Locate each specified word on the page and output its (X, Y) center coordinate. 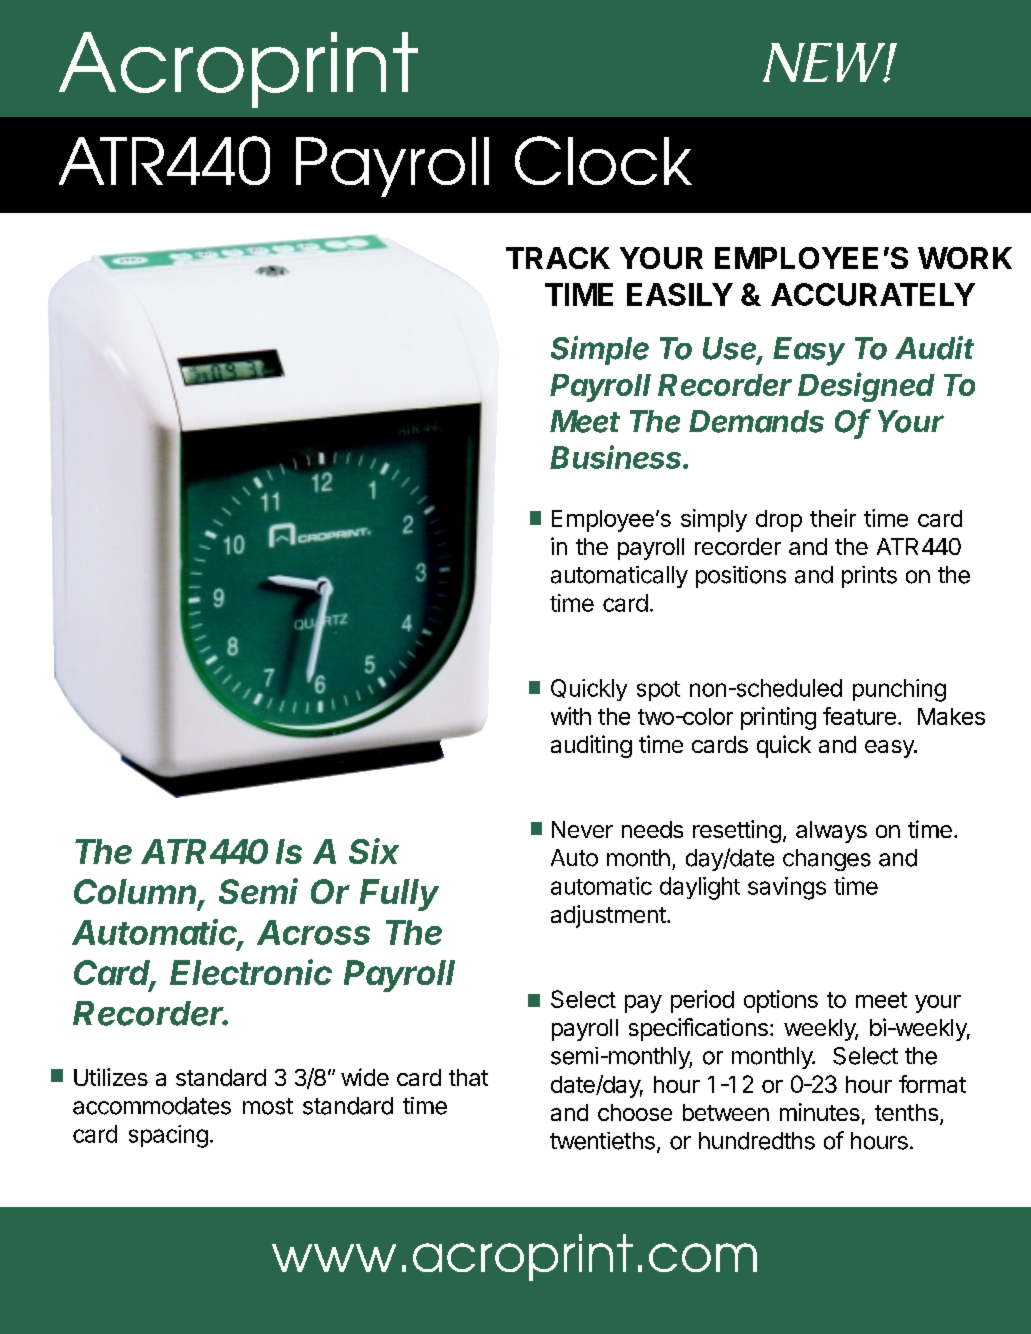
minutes (820, 1112)
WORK (965, 258)
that (468, 1077)
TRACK (558, 258)
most (268, 1106)
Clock (603, 160)
